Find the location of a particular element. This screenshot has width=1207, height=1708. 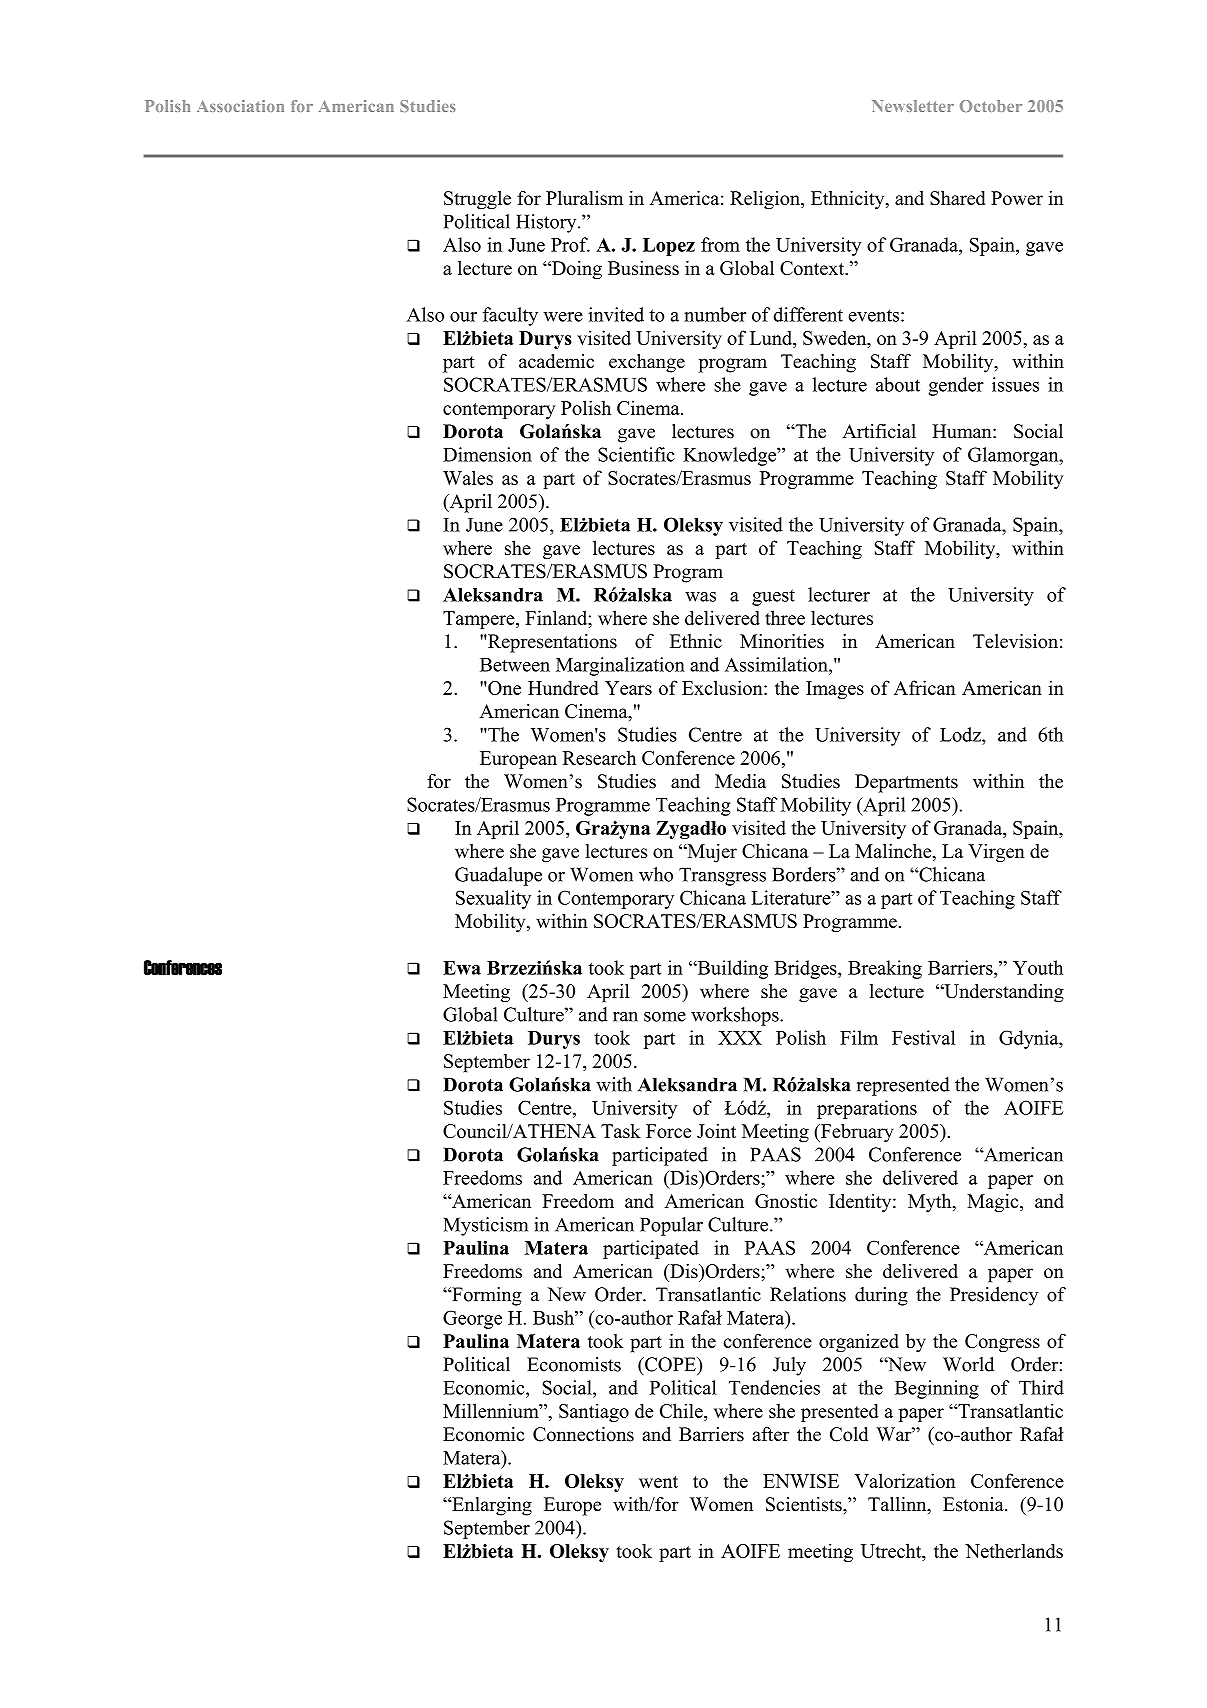

went is located at coordinates (658, 1482).
